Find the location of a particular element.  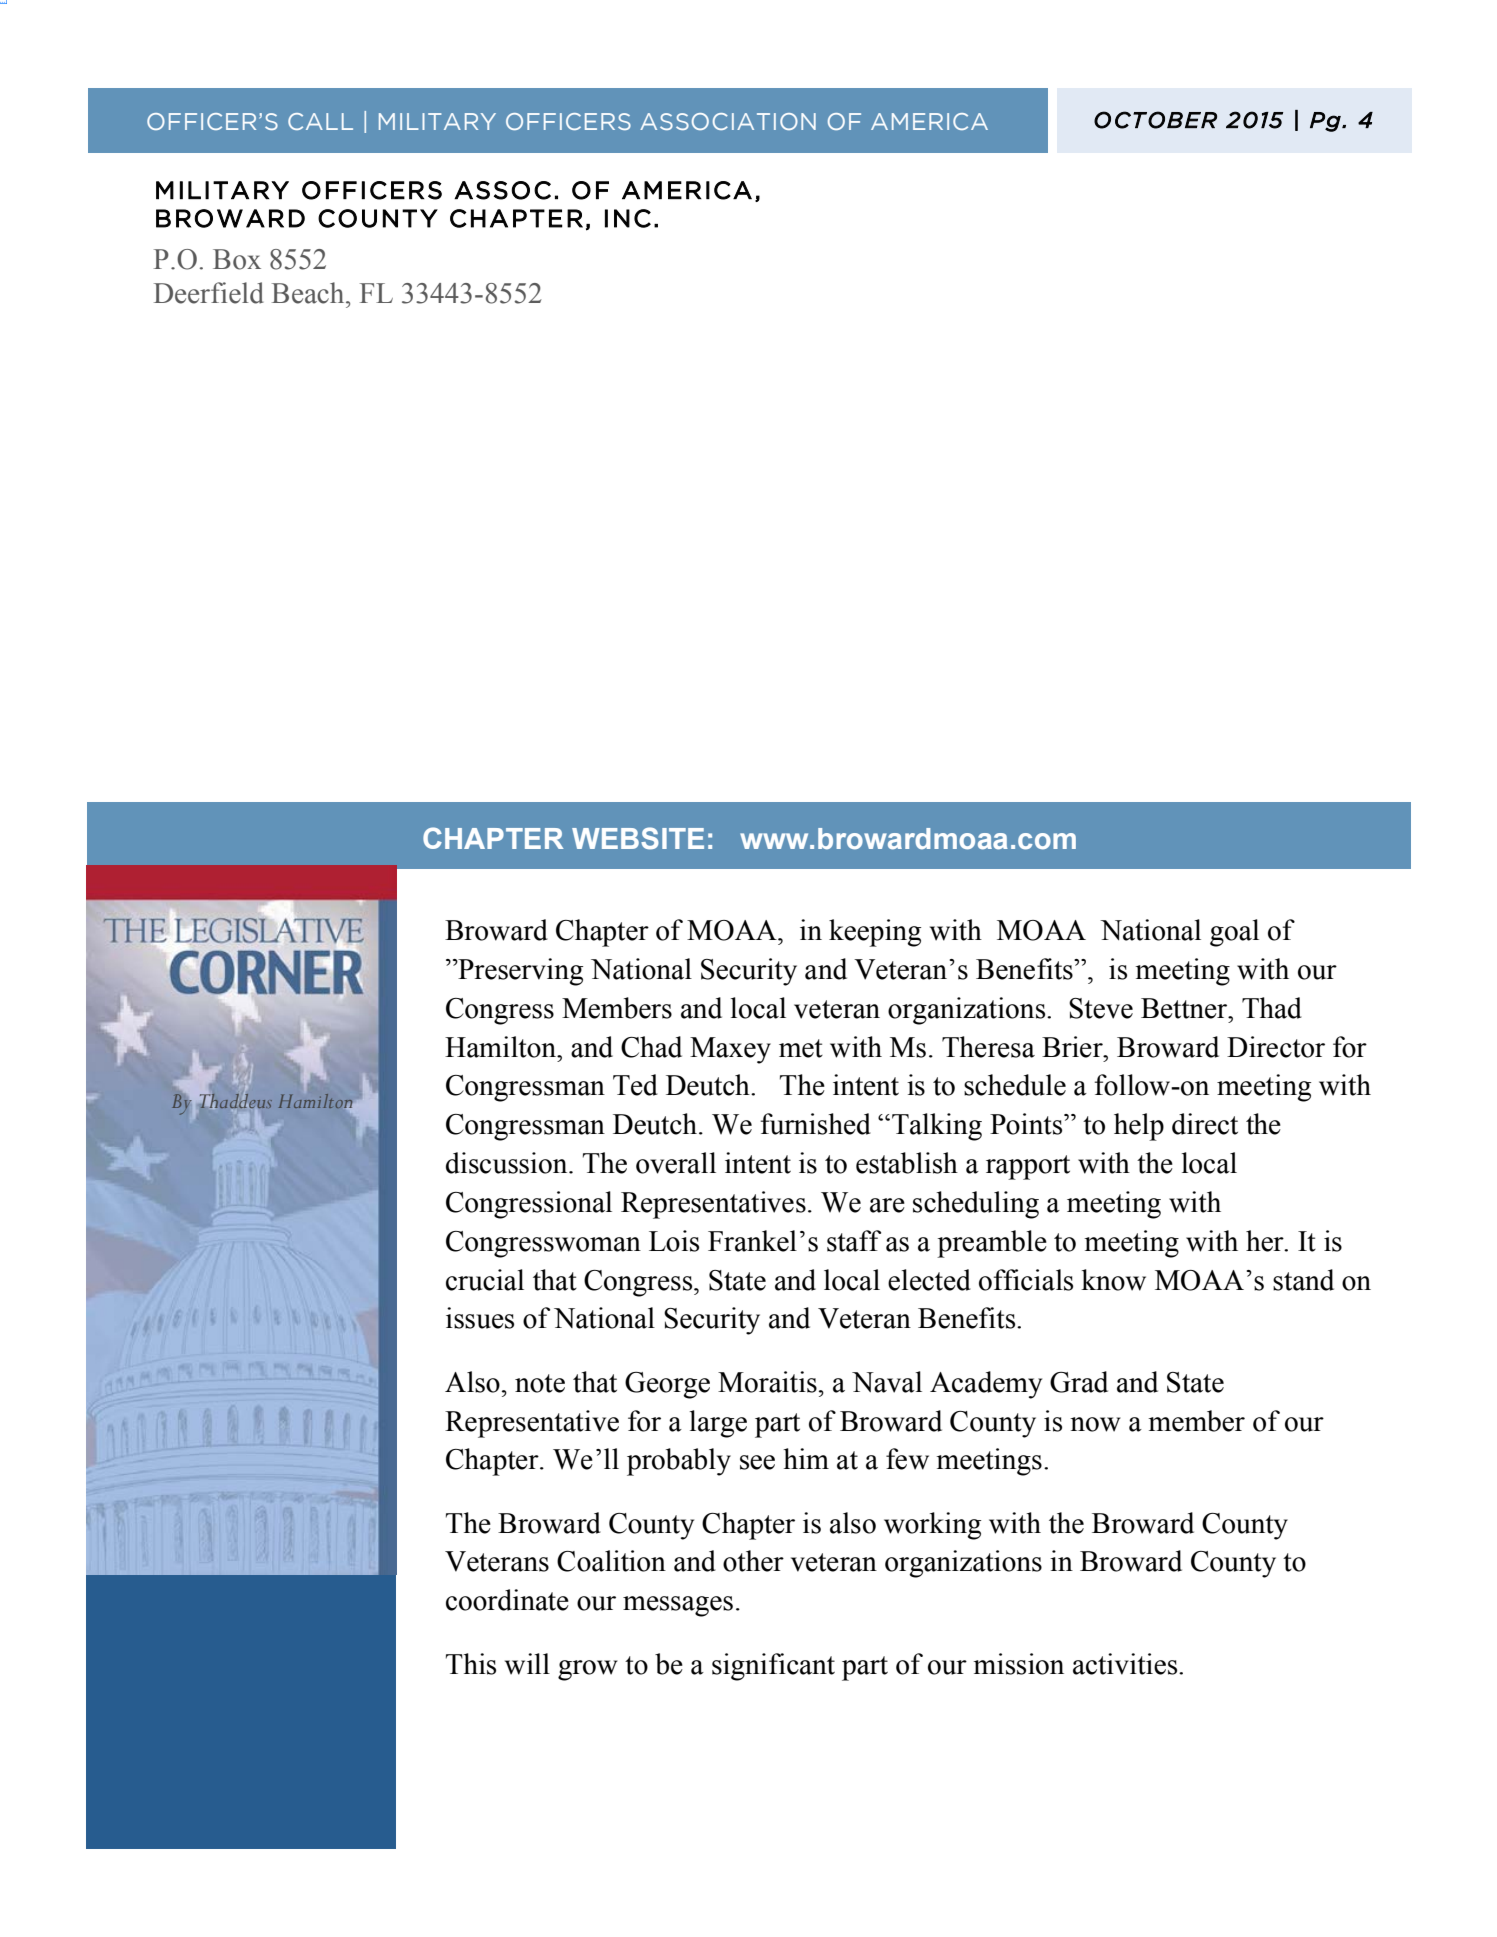

significant is located at coordinates (773, 1667).
